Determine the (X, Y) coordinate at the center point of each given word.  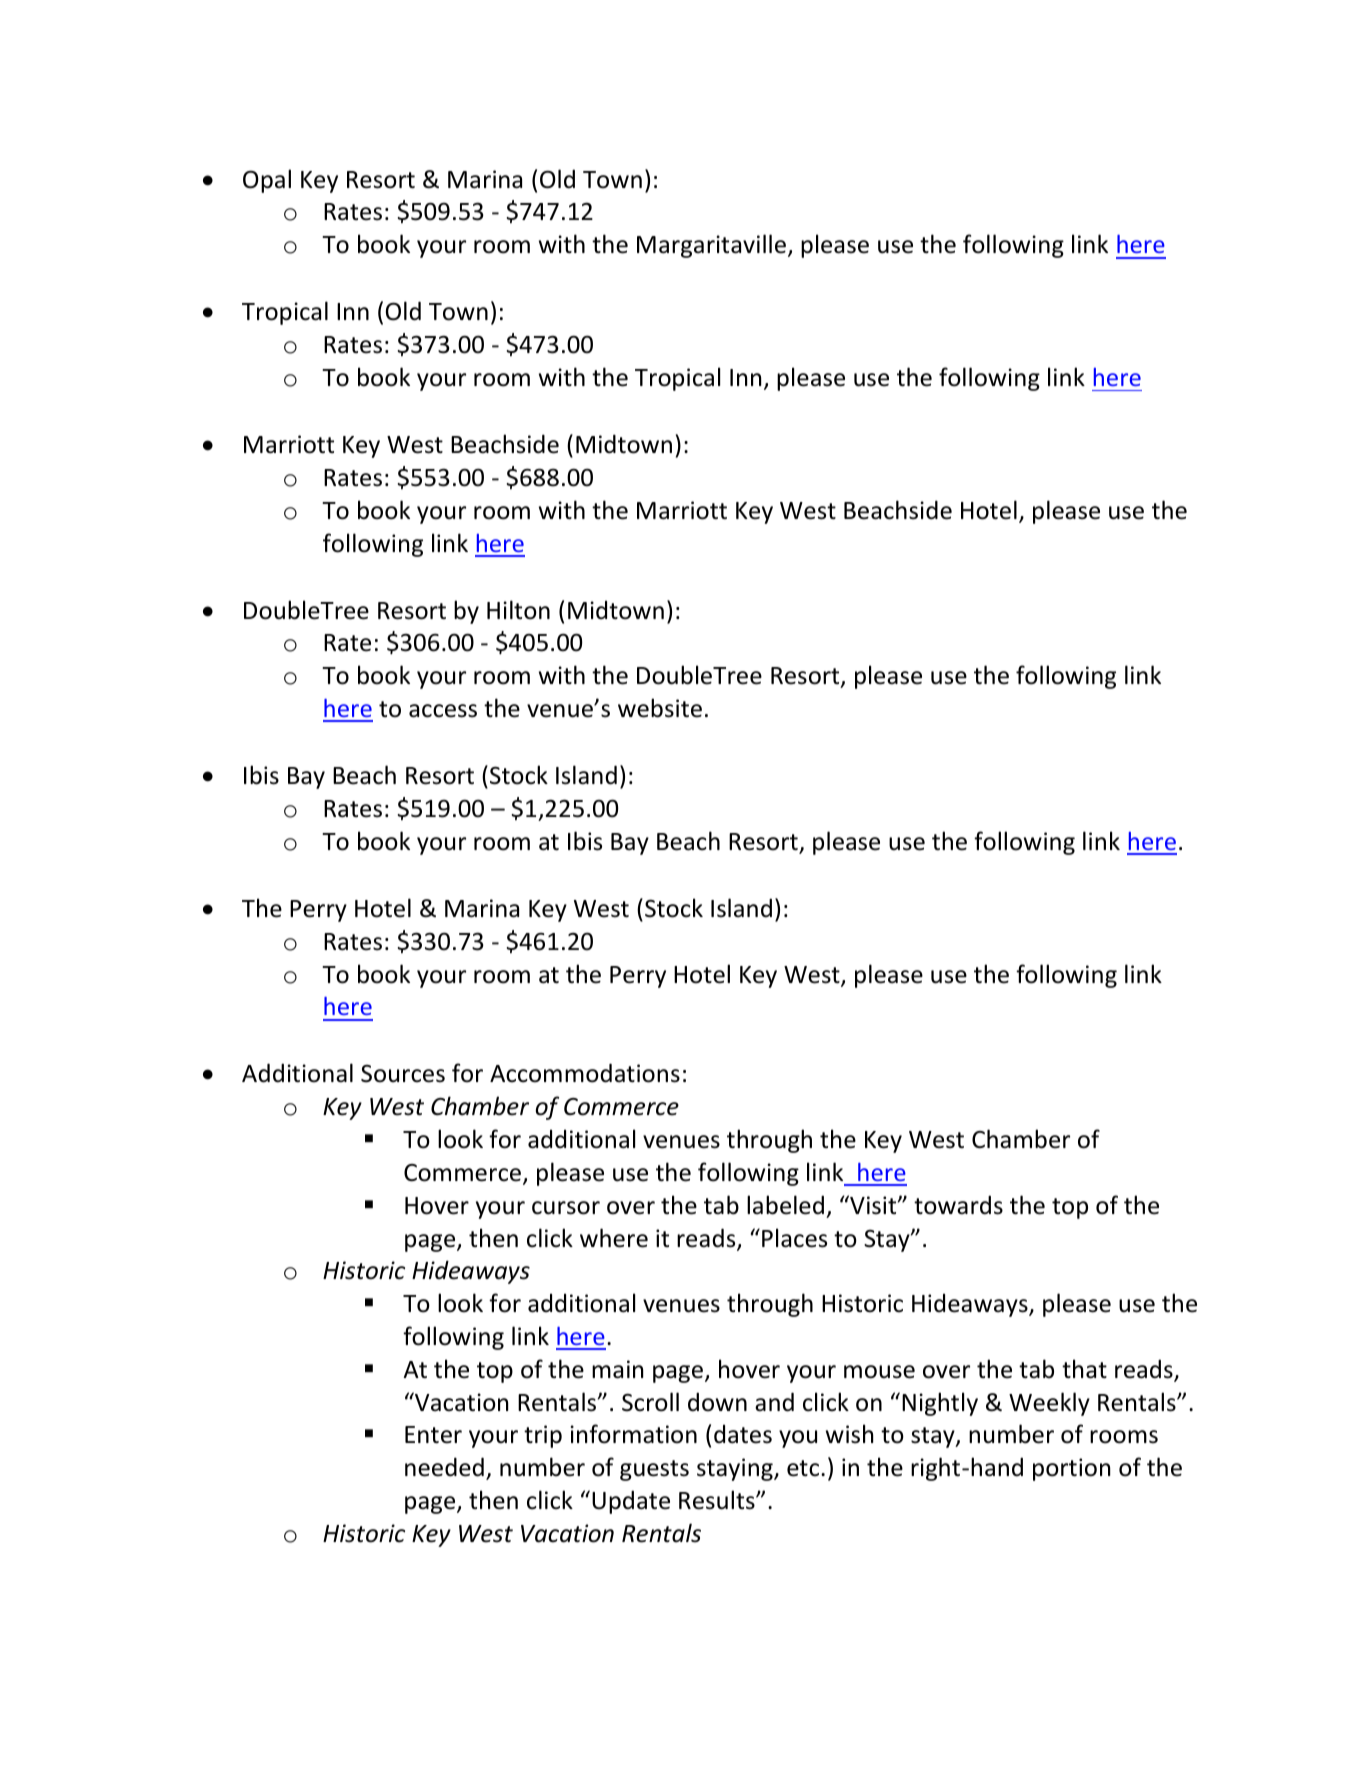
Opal (267, 181)
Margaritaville (711, 246)
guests (654, 1470)
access (443, 711)
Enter (433, 1435)
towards (958, 1205)
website (660, 708)
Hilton (518, 610)
